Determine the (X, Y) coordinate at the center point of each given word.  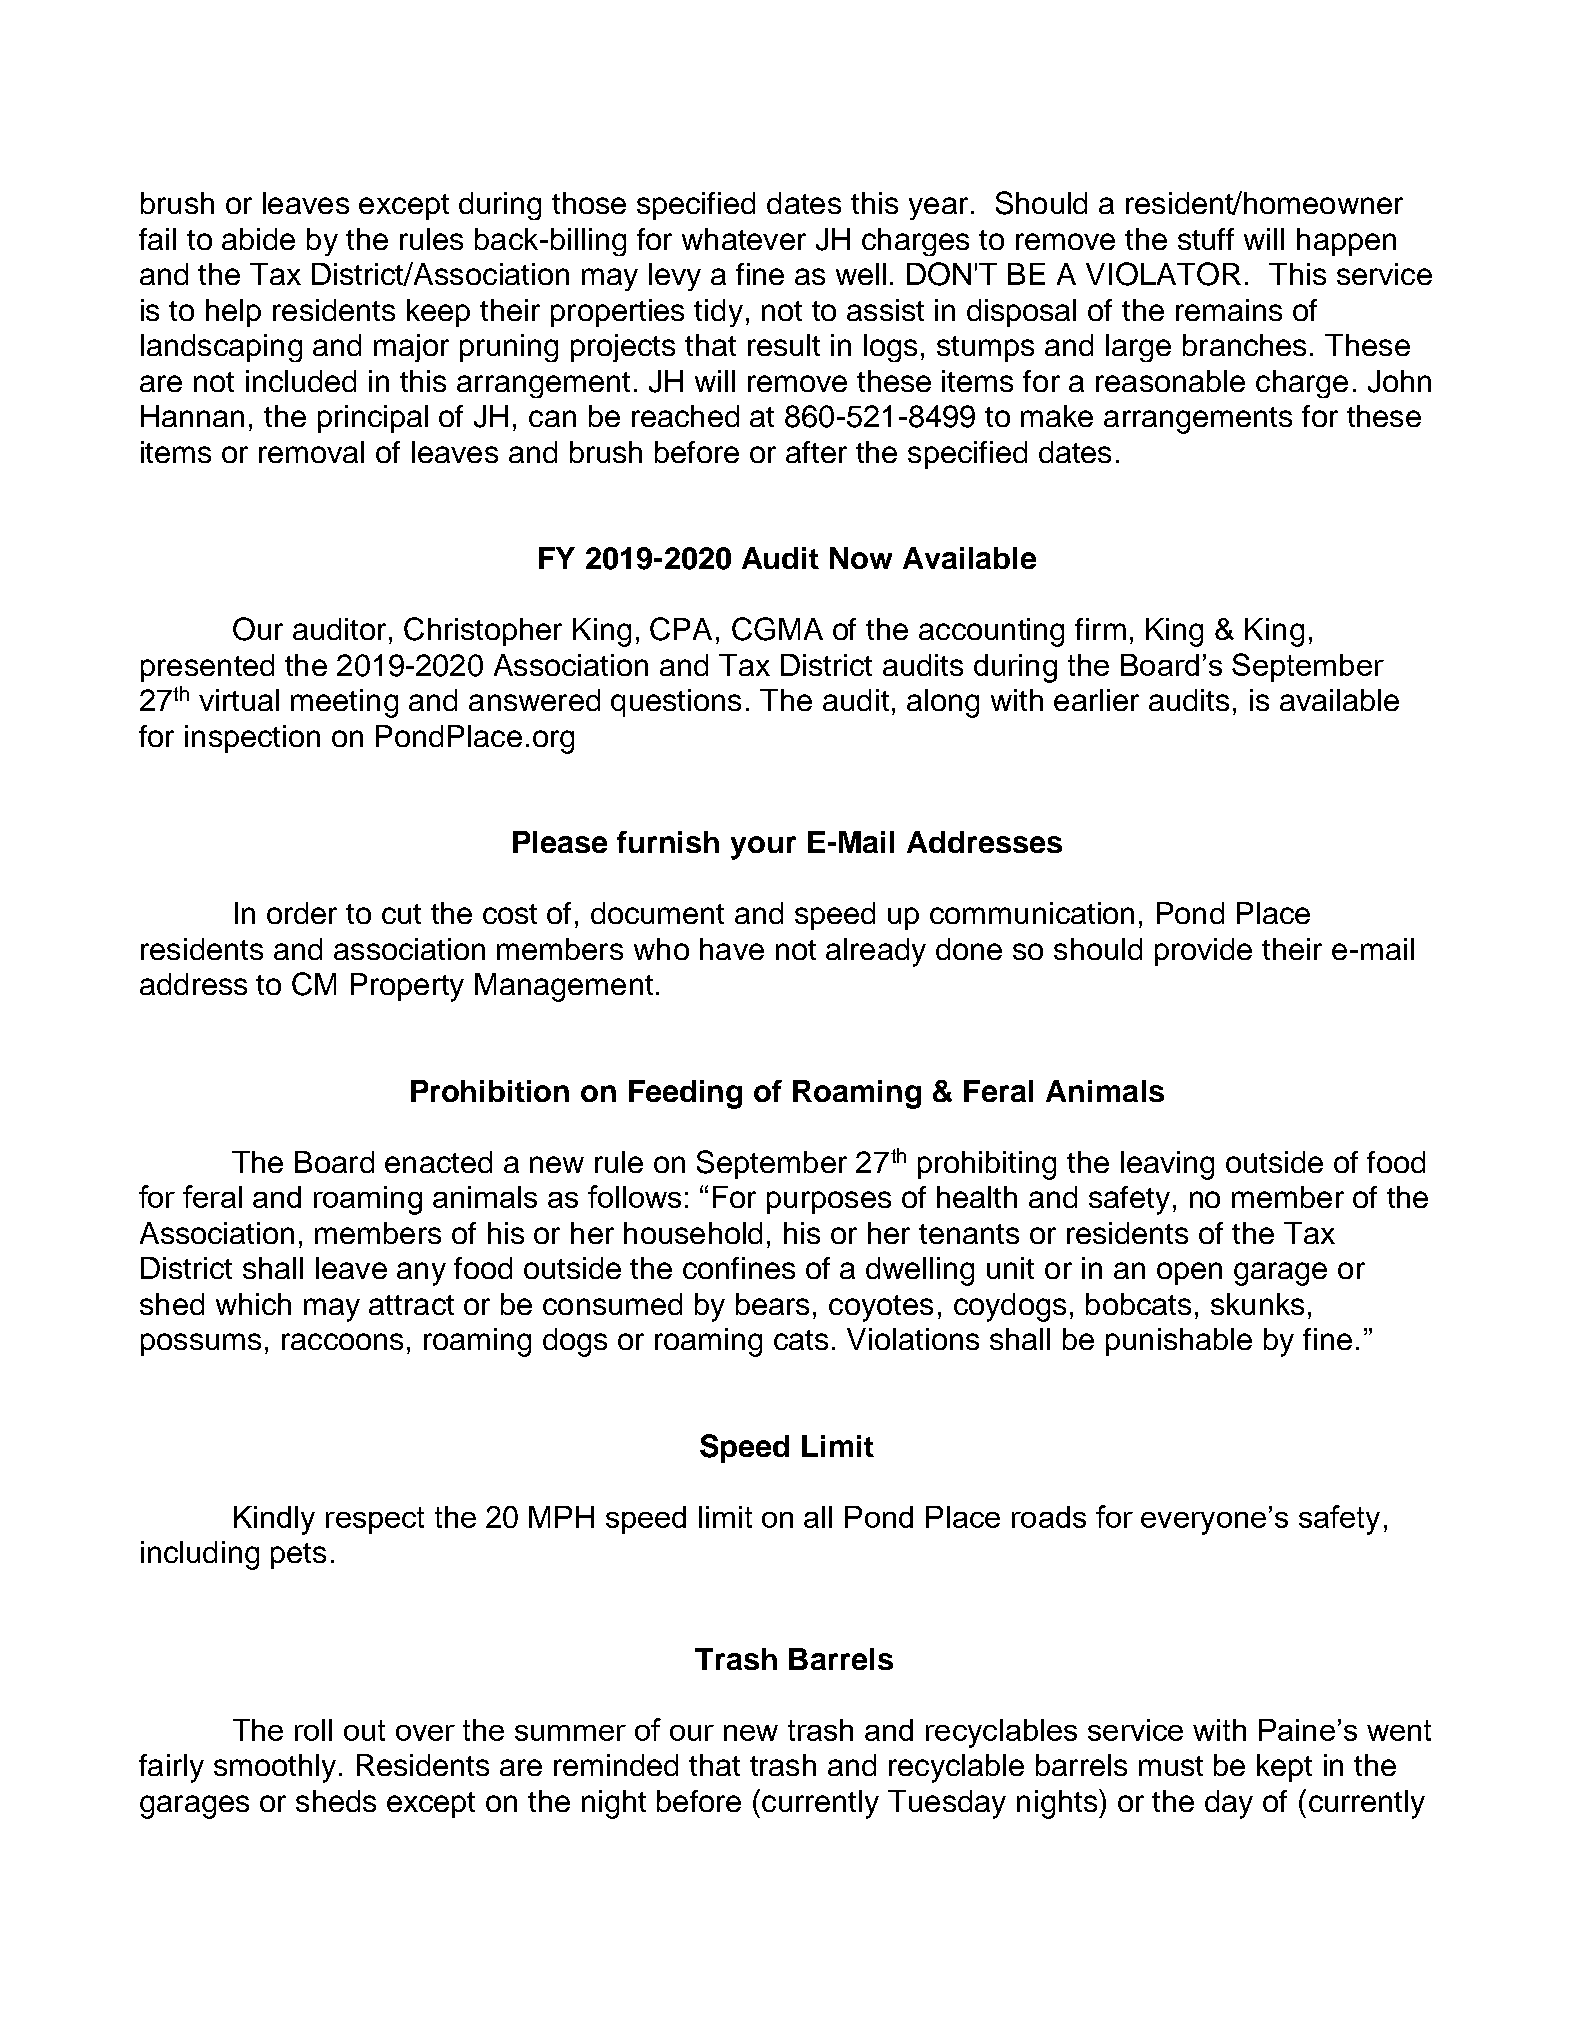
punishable (1179, 1342)
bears (772, 1304)
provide (1203, 952)
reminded (616, 1765)
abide (258, 239)
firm (1100, 629)
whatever (744, 239)
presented (207, 668)
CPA (681, 629)
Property (407, 987)
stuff (1206, 239)
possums (201, 1344)
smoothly (275, 1768)
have (732, 949)
